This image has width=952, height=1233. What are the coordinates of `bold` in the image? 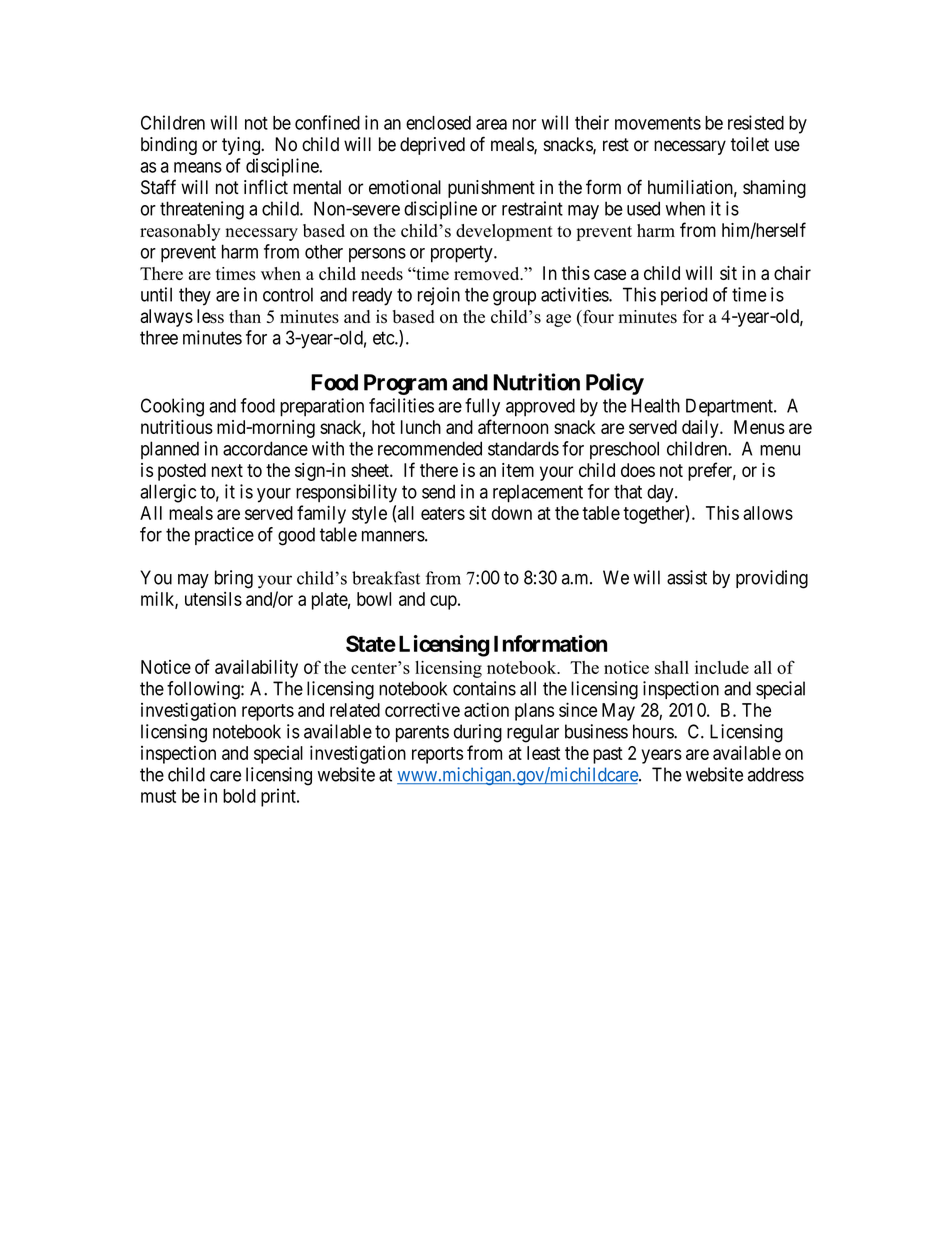 It's located at (239, 796).
